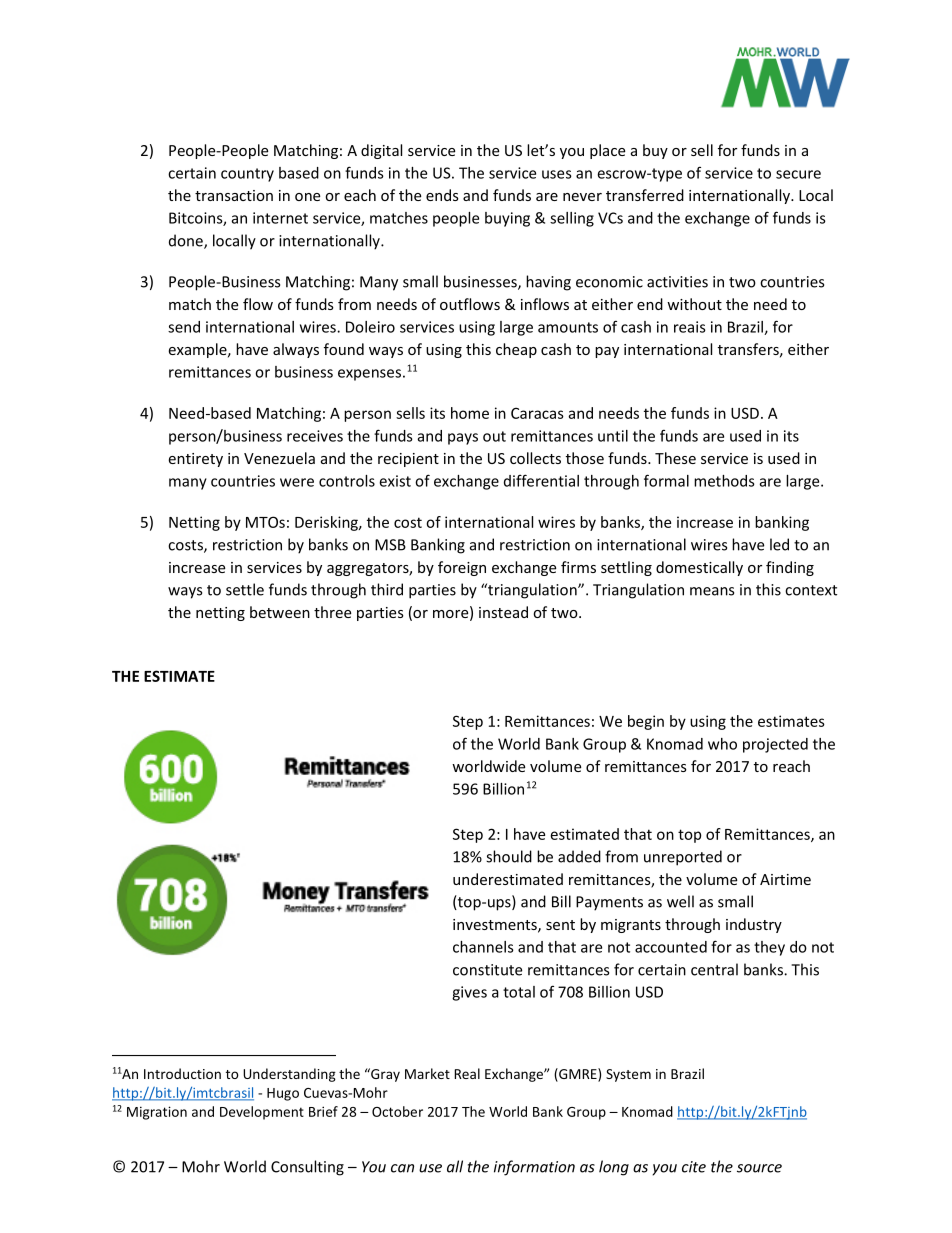 The image size is (952, 1233). I want to click on differential, so click(541, 480).
